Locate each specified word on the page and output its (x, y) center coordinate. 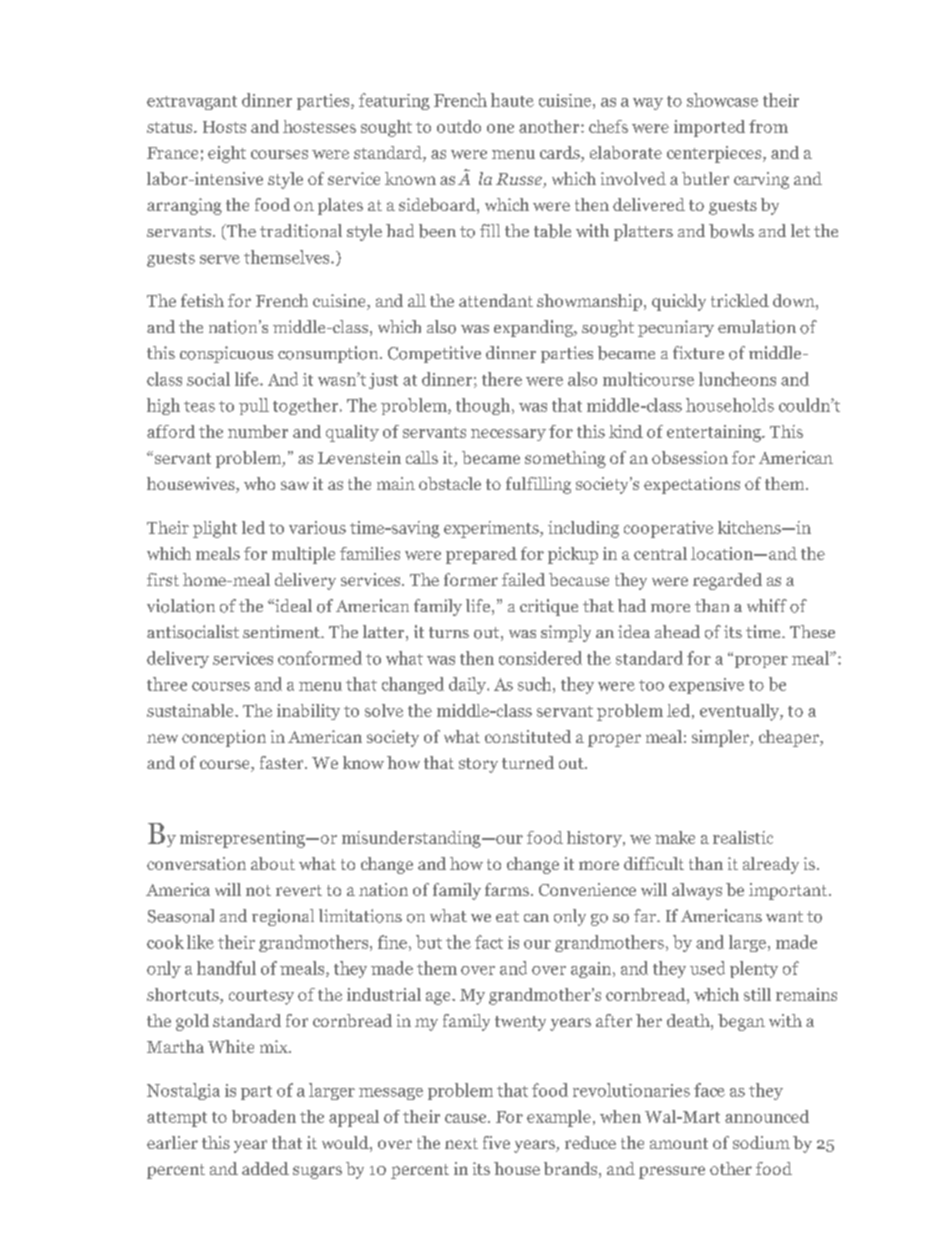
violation (181, 606)
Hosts (224, 127)
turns (449, 632)
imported (709, 128)
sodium (761, 1142)
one (500, 128)
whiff (767, 605)
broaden (264, 1116)
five (496, 1142)
